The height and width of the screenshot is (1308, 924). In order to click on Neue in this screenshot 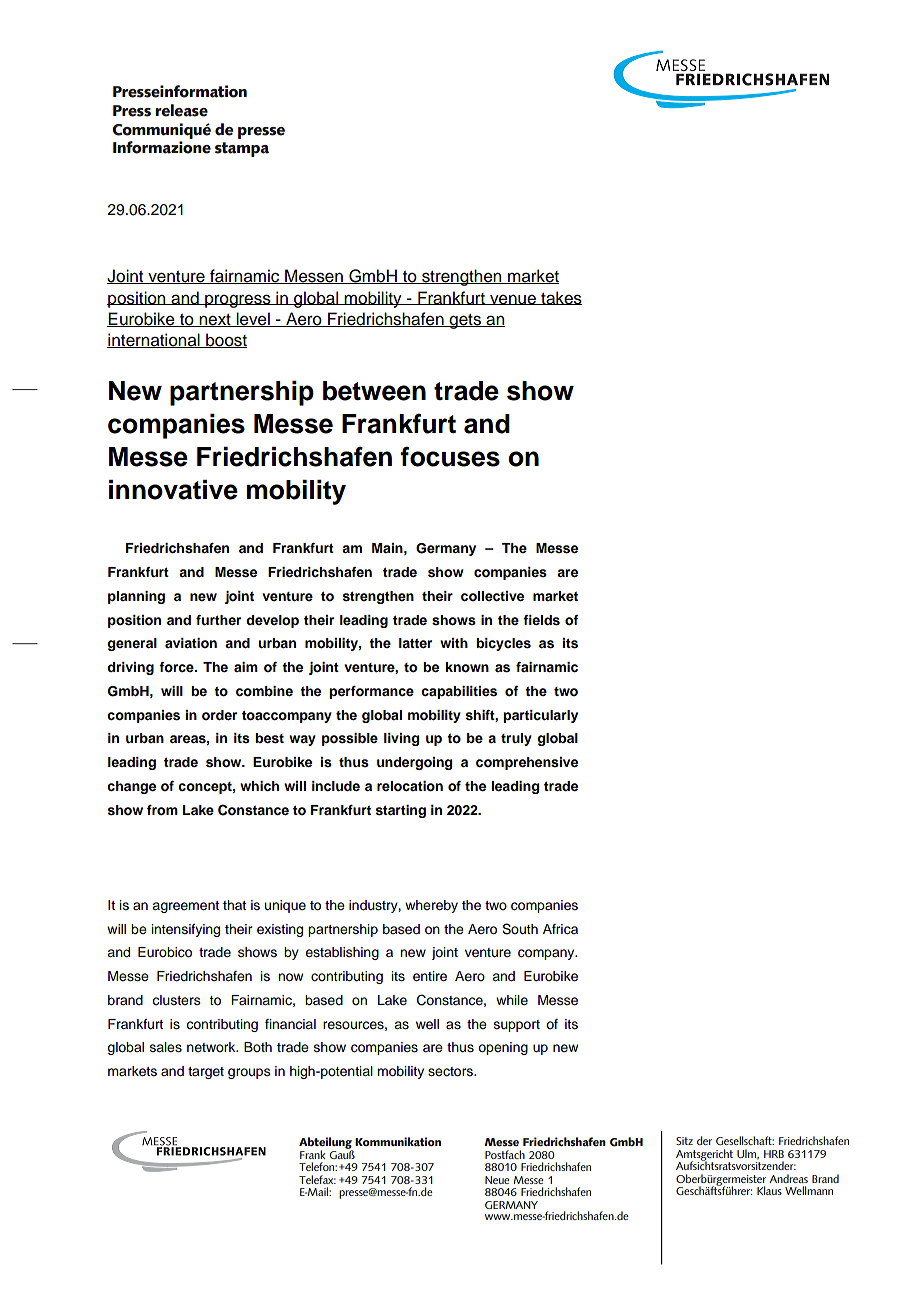, I will do `click(497, 1180)`.
